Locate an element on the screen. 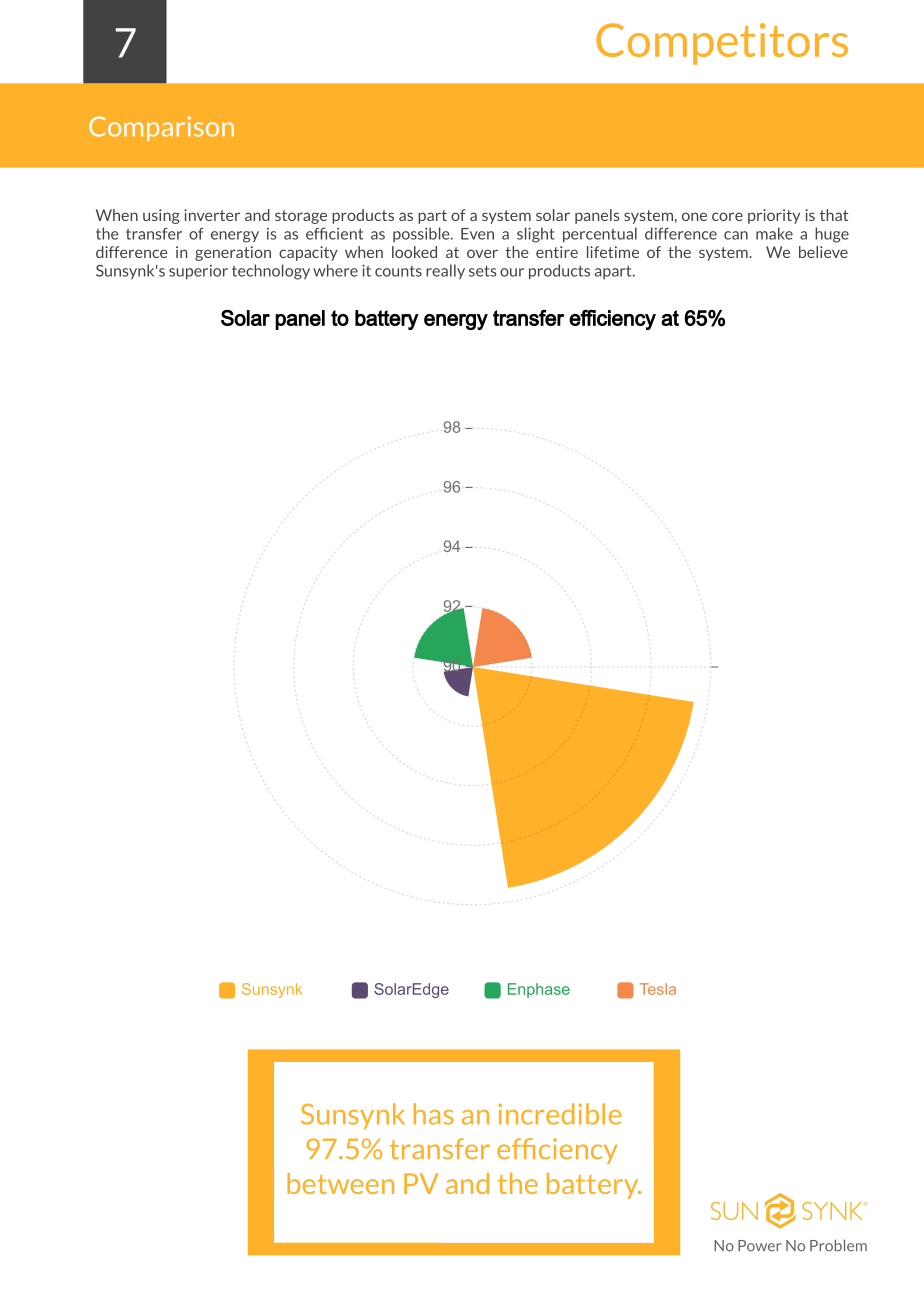  between is located at coordinates (340, 1183).
